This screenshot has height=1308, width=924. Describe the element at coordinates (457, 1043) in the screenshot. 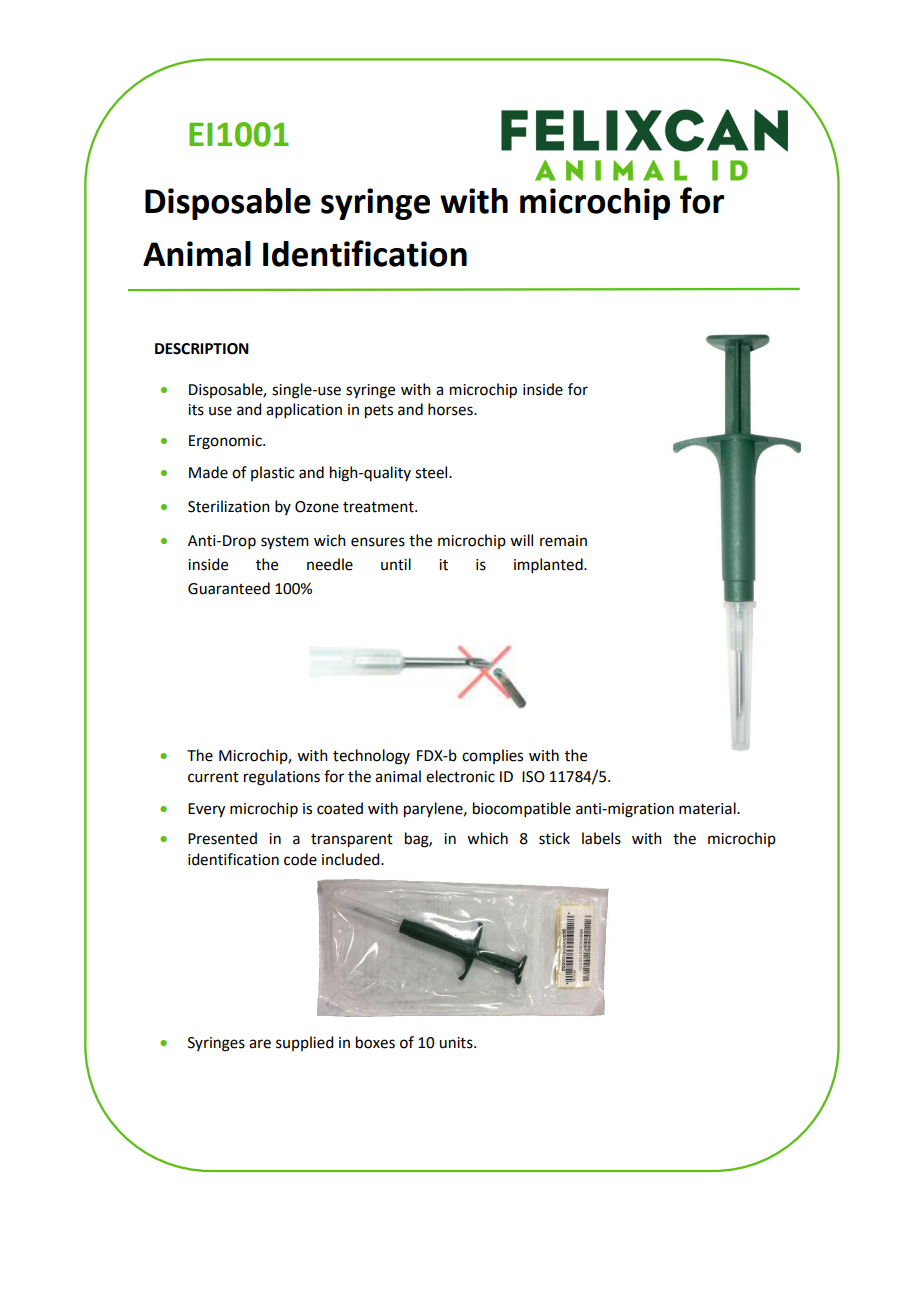

I see `units` at that location.
